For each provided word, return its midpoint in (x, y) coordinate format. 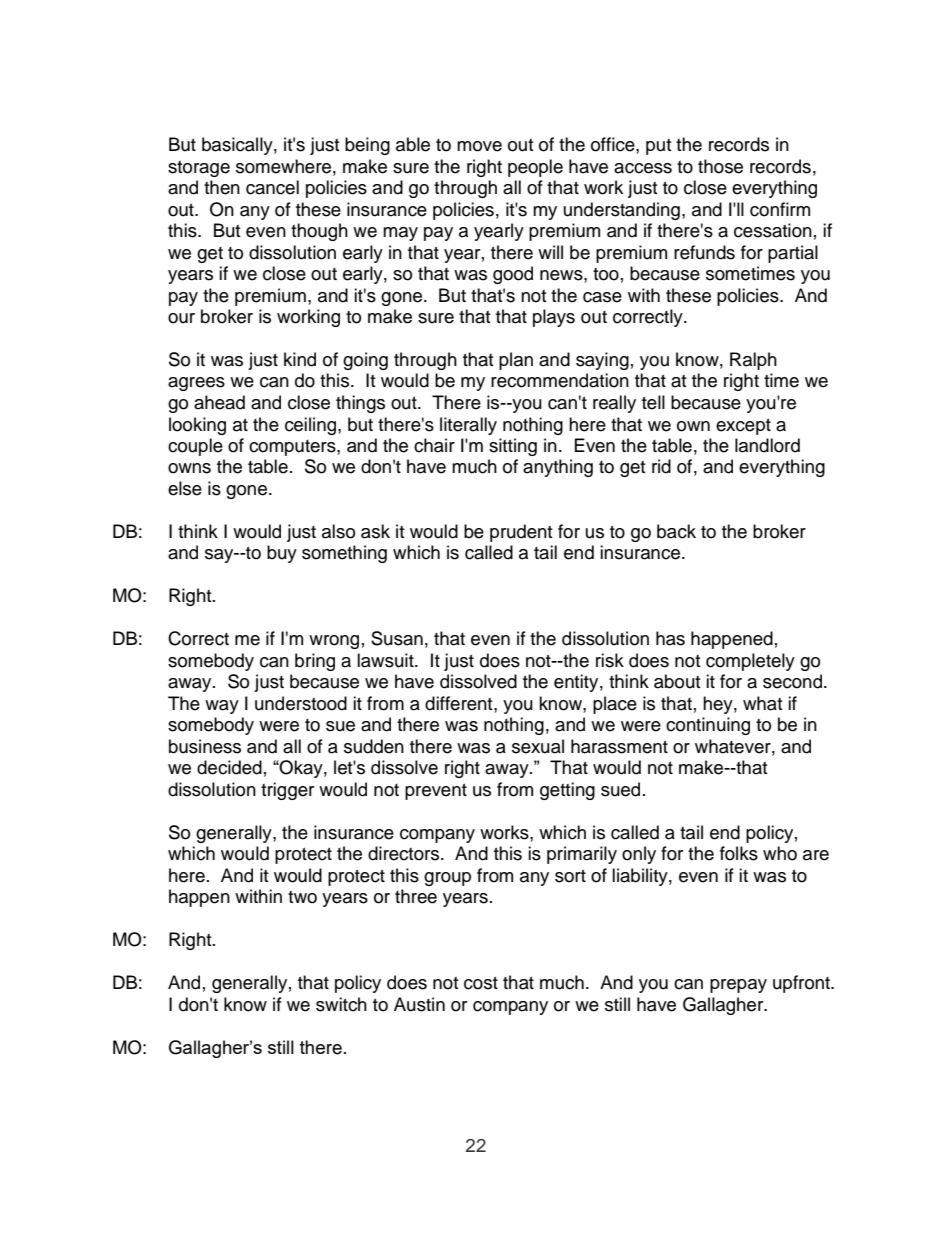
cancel (272, 187)
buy (282, 554)
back (676, 531)
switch (341, 1004)
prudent (521, 533)
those (720, 166)
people (535, 168)
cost (481, 983)
